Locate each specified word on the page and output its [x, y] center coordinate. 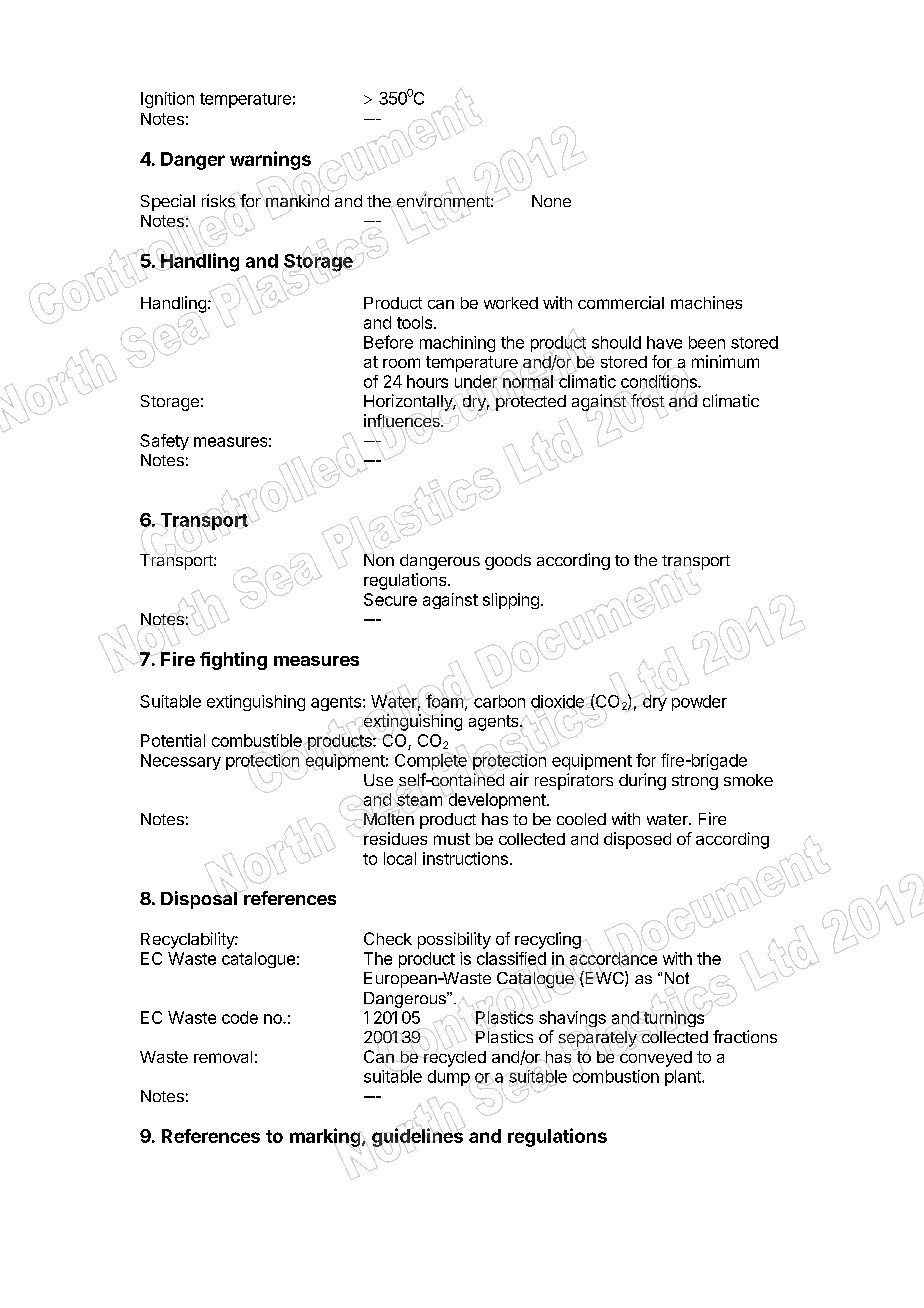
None [551, 201]
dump [449, 1078]
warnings [270, 160]
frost [647, 400]
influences [403, 420]
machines [706, 302]
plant [684, 1078]
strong [695, 782]
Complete [431, 762]
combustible [257, 740]
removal [223, 1057]
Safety [164, 442]
